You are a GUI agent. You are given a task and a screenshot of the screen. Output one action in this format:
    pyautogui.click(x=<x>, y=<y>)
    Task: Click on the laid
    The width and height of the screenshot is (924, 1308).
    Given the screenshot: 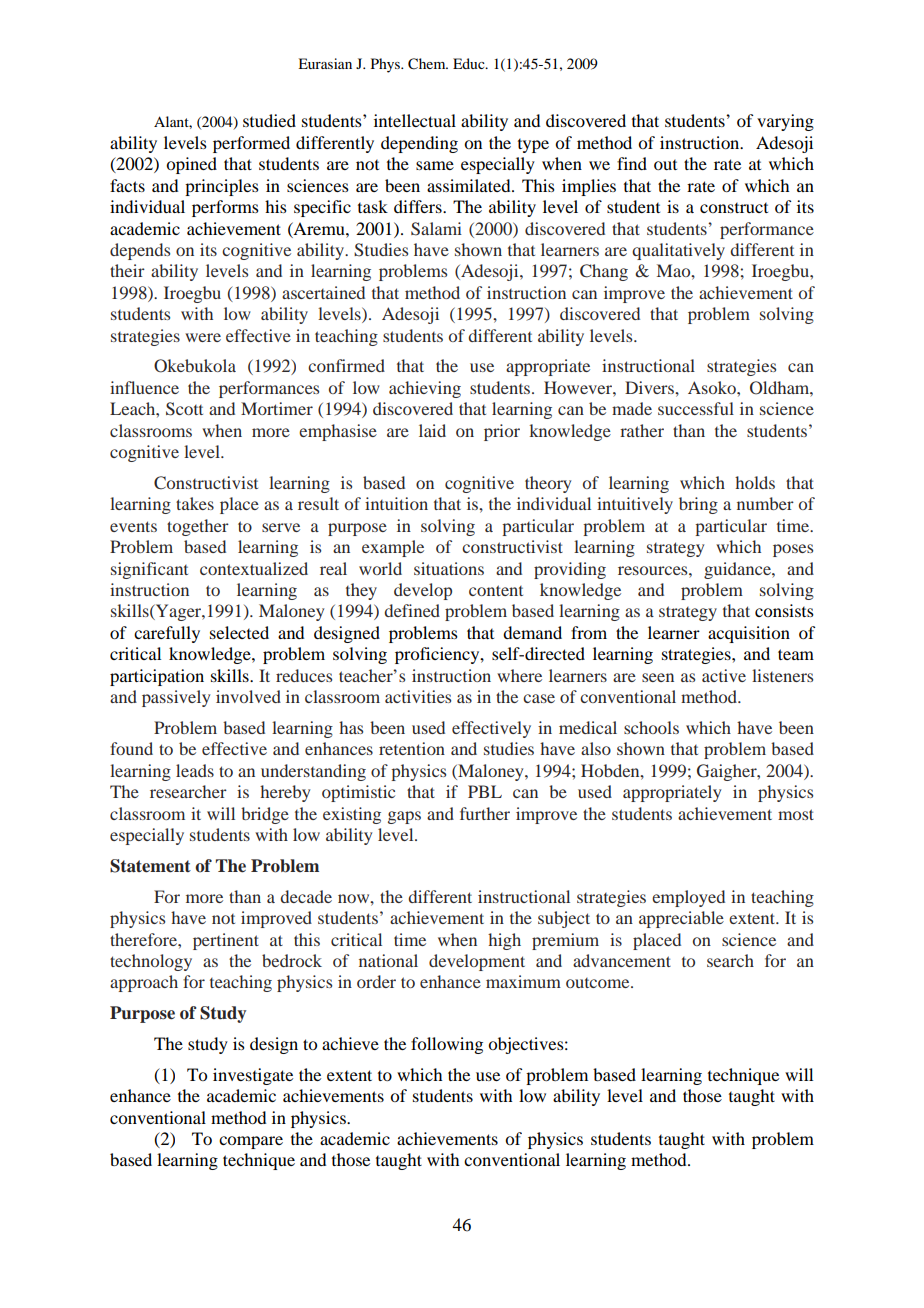 What is the action you would take?
    pyautogui.click(x=432, y=430)
